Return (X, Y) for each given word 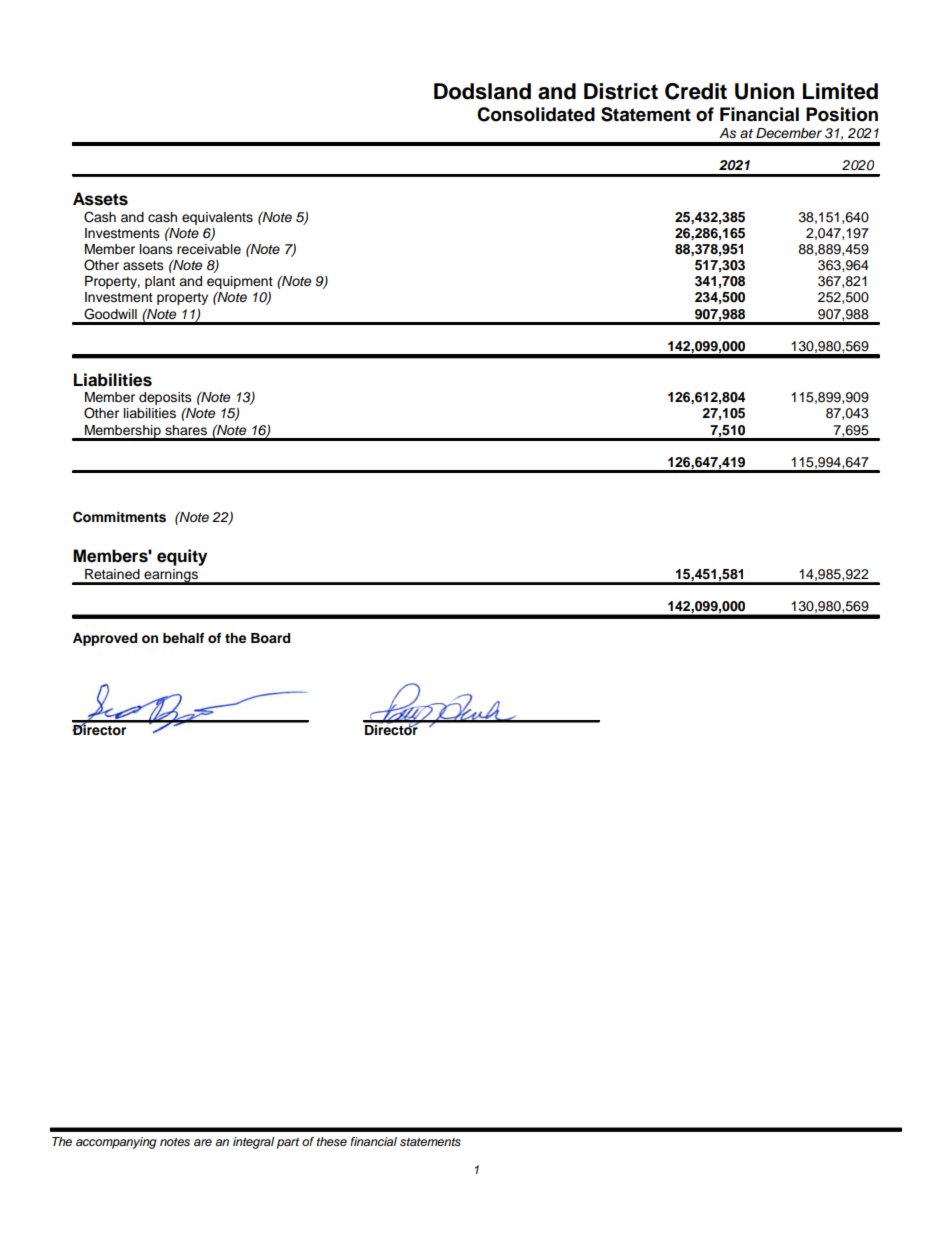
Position (842, 114)
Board (270, 638)
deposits (165, 398)
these (332, 1142)
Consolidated (536, 114)
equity (182, 557)
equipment (240, 284)
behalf (183, 638)
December (789, 133)
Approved (105, 639)
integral (253, 1143)
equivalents (217, 218)
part (288, 1143)
